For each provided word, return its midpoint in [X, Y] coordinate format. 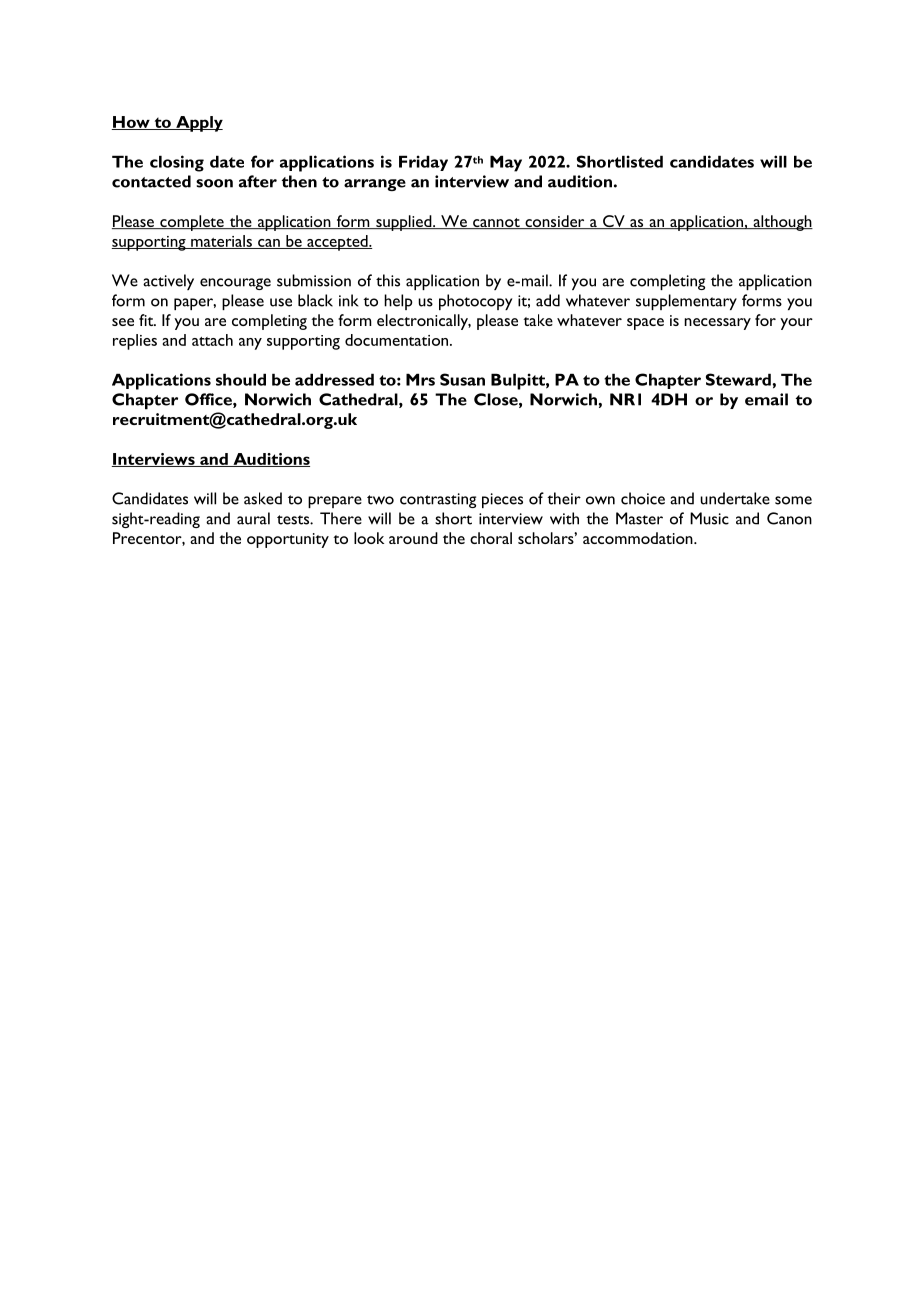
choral [491, 538]
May [506, 163]
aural [253, 518]
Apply [198, 124]
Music [709, 518]
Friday [423, 163]
